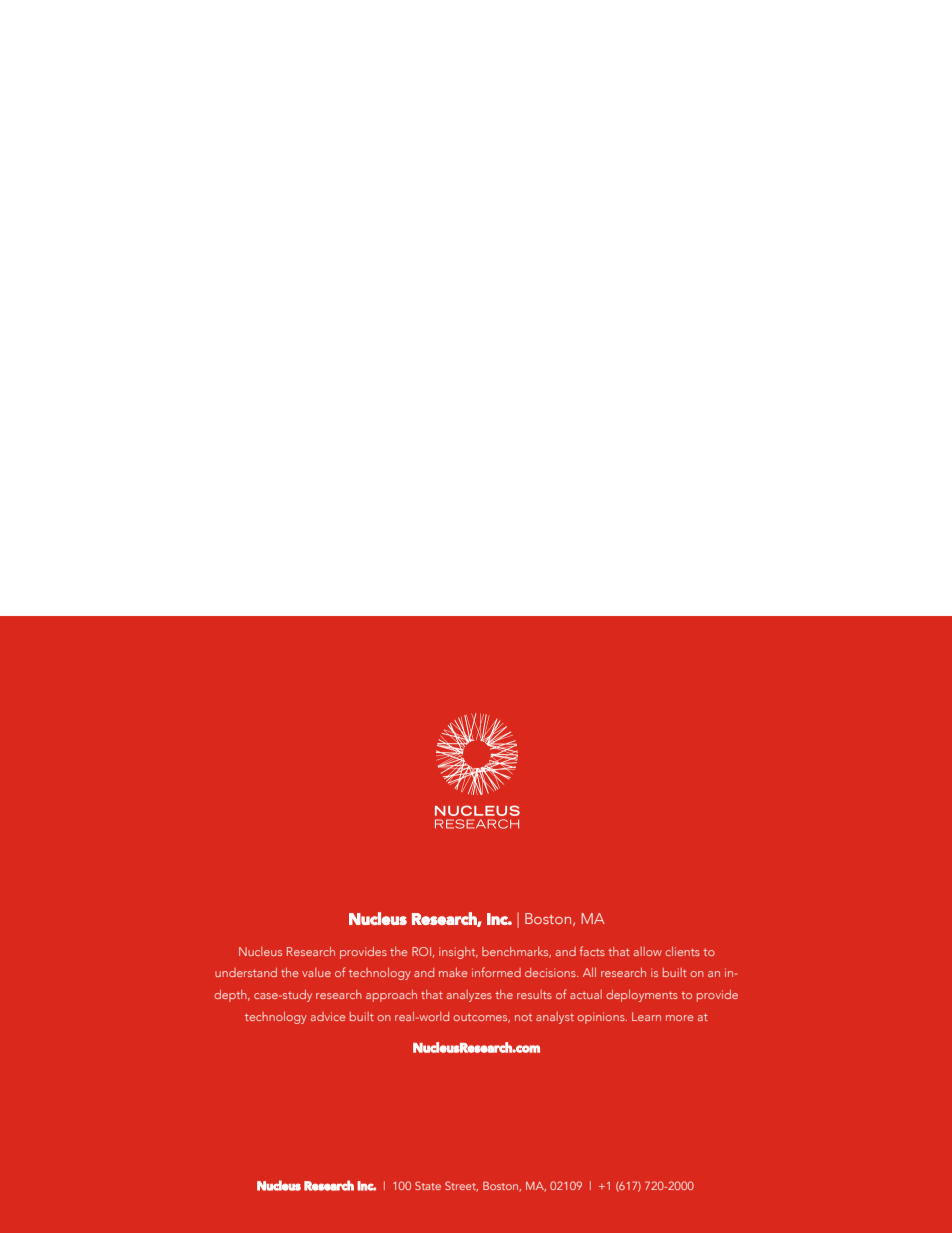 This page has height=1233, width=952. What do you see at coordinates (523, 1017) in the page?
I see `not` at bounding box center [523, 1017].
